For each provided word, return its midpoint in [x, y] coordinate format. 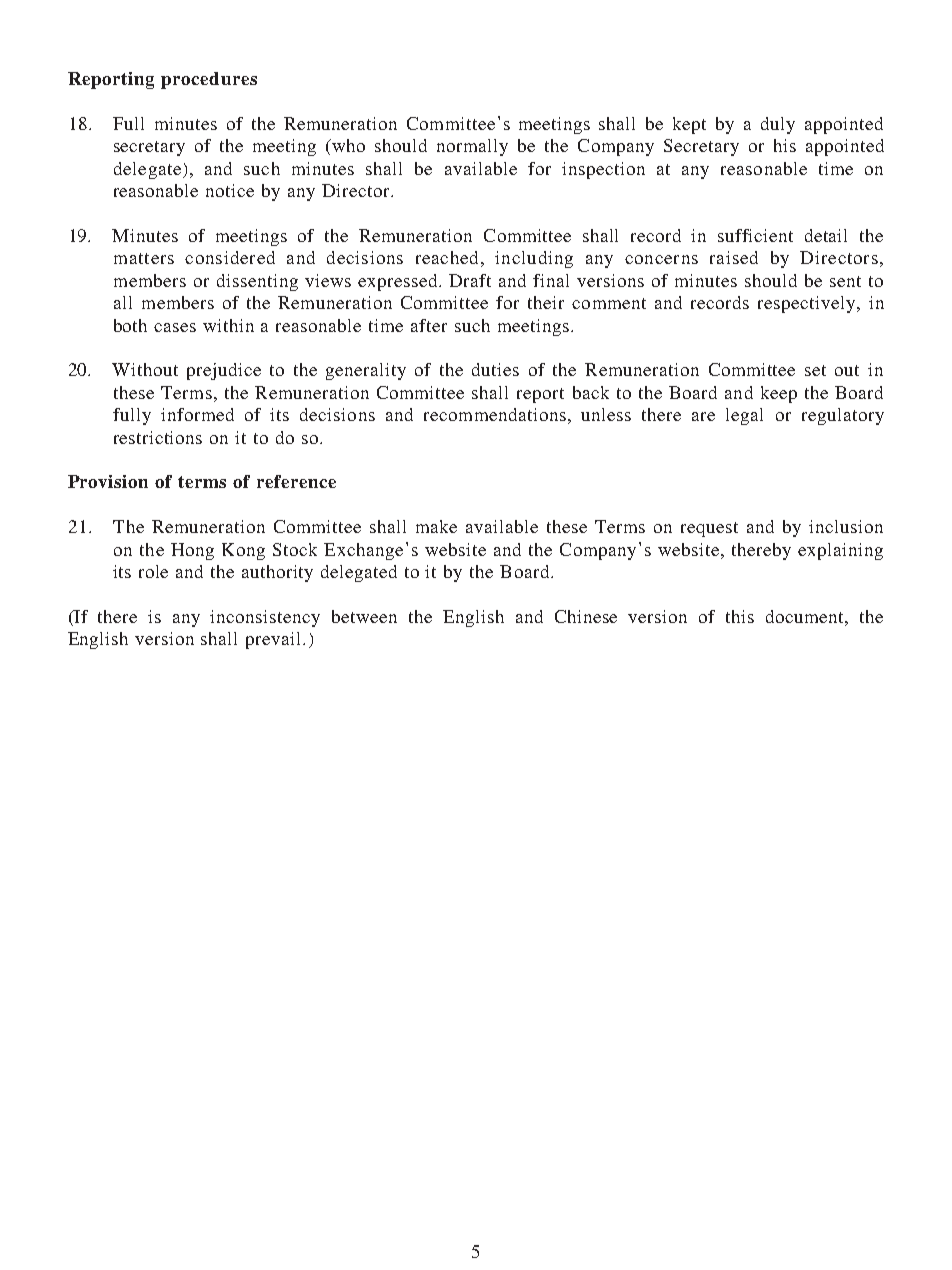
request [709, 529]
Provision [108, 481]
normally [472, 147]
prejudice [224, 371]
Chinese [586, 616]
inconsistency [265, 618]
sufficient [755, 235]
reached [447, 257]
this [740, 616]
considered [230, 257]
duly [778, 125]
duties [495, 369]
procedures [209, 80]
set [815, 370]
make [436, 526]
